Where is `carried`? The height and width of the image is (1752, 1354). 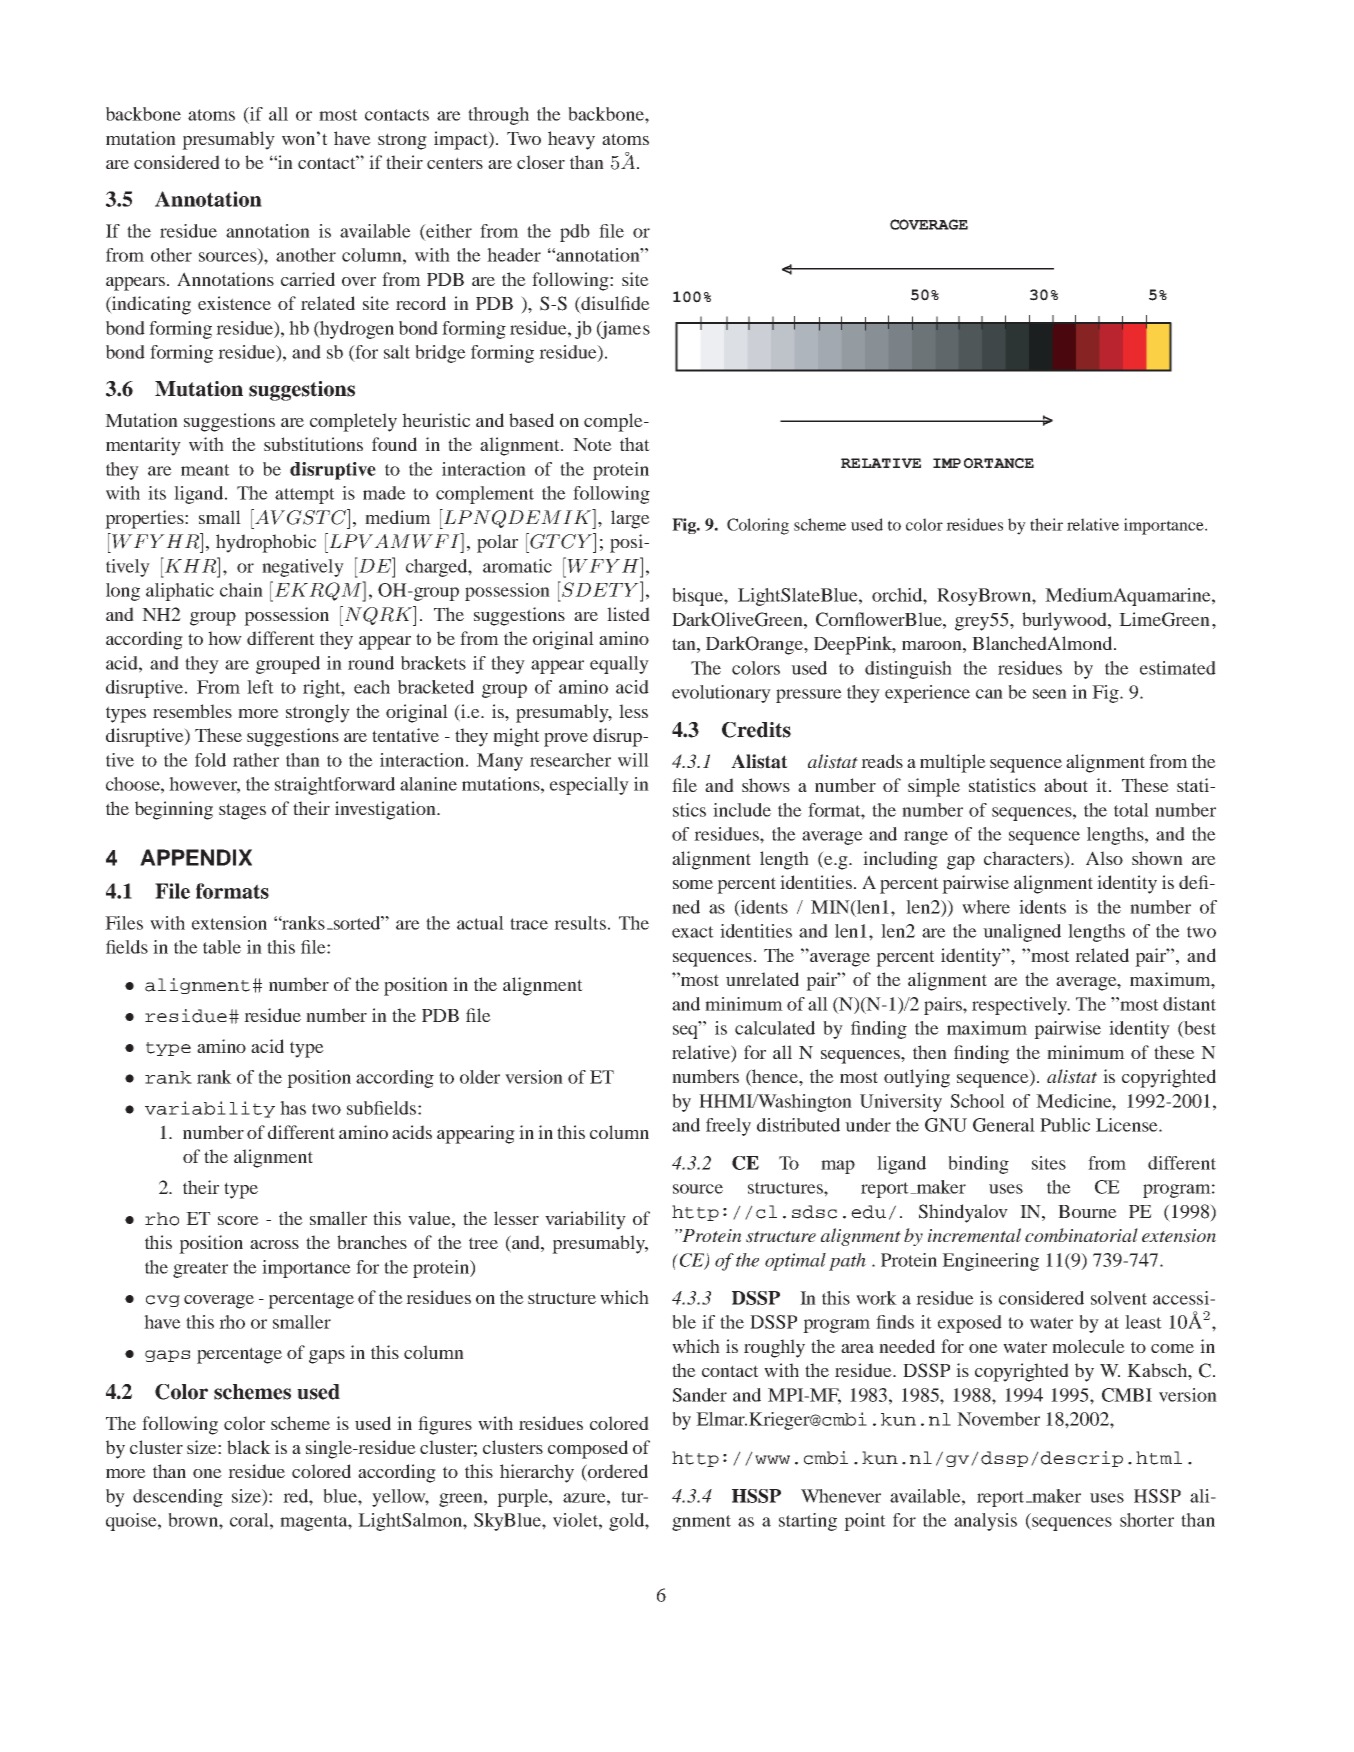 carried is located at coordinates (308, 279).
